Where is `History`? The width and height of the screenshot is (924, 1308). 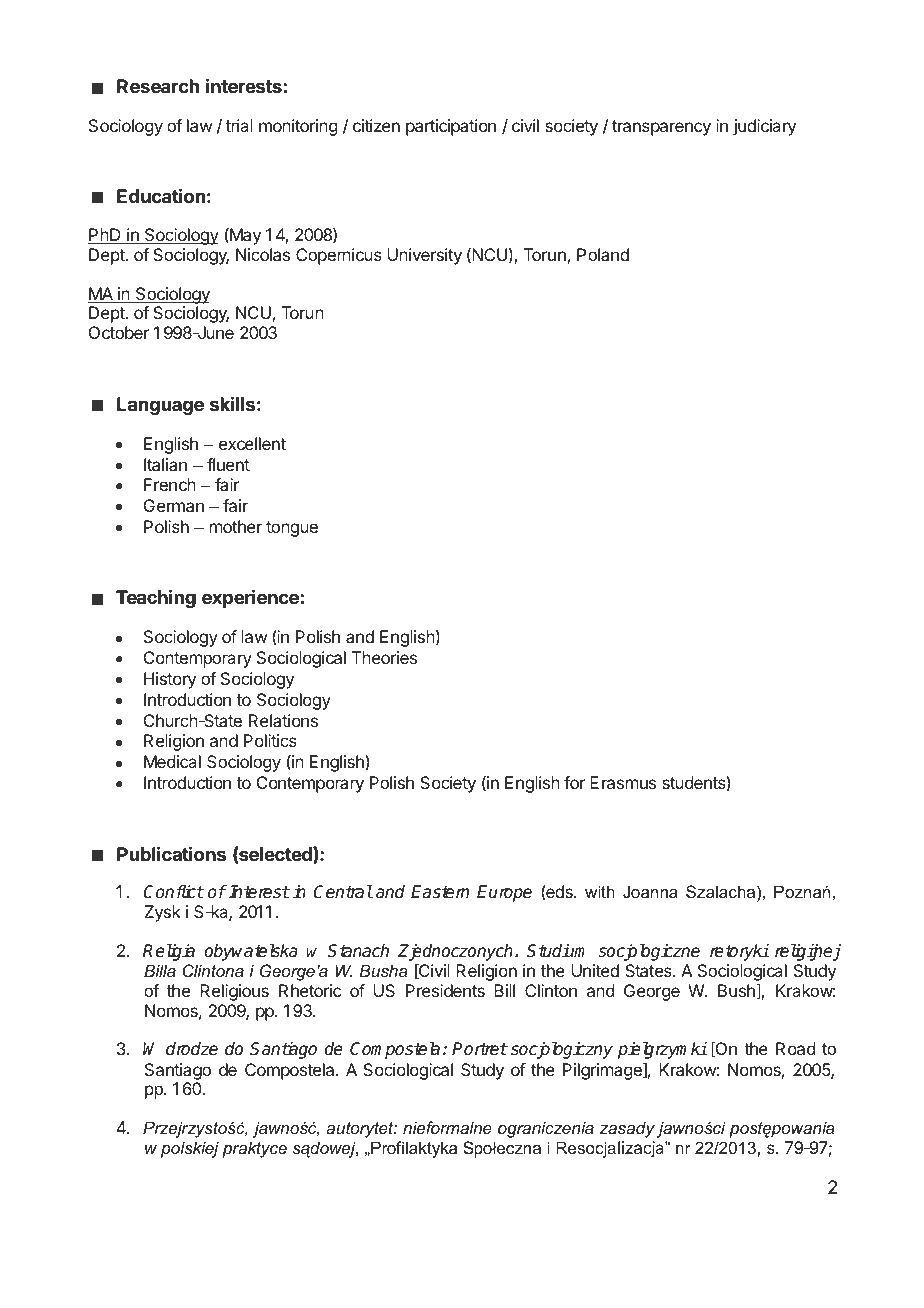
History is located at coordinates (170, 680).
